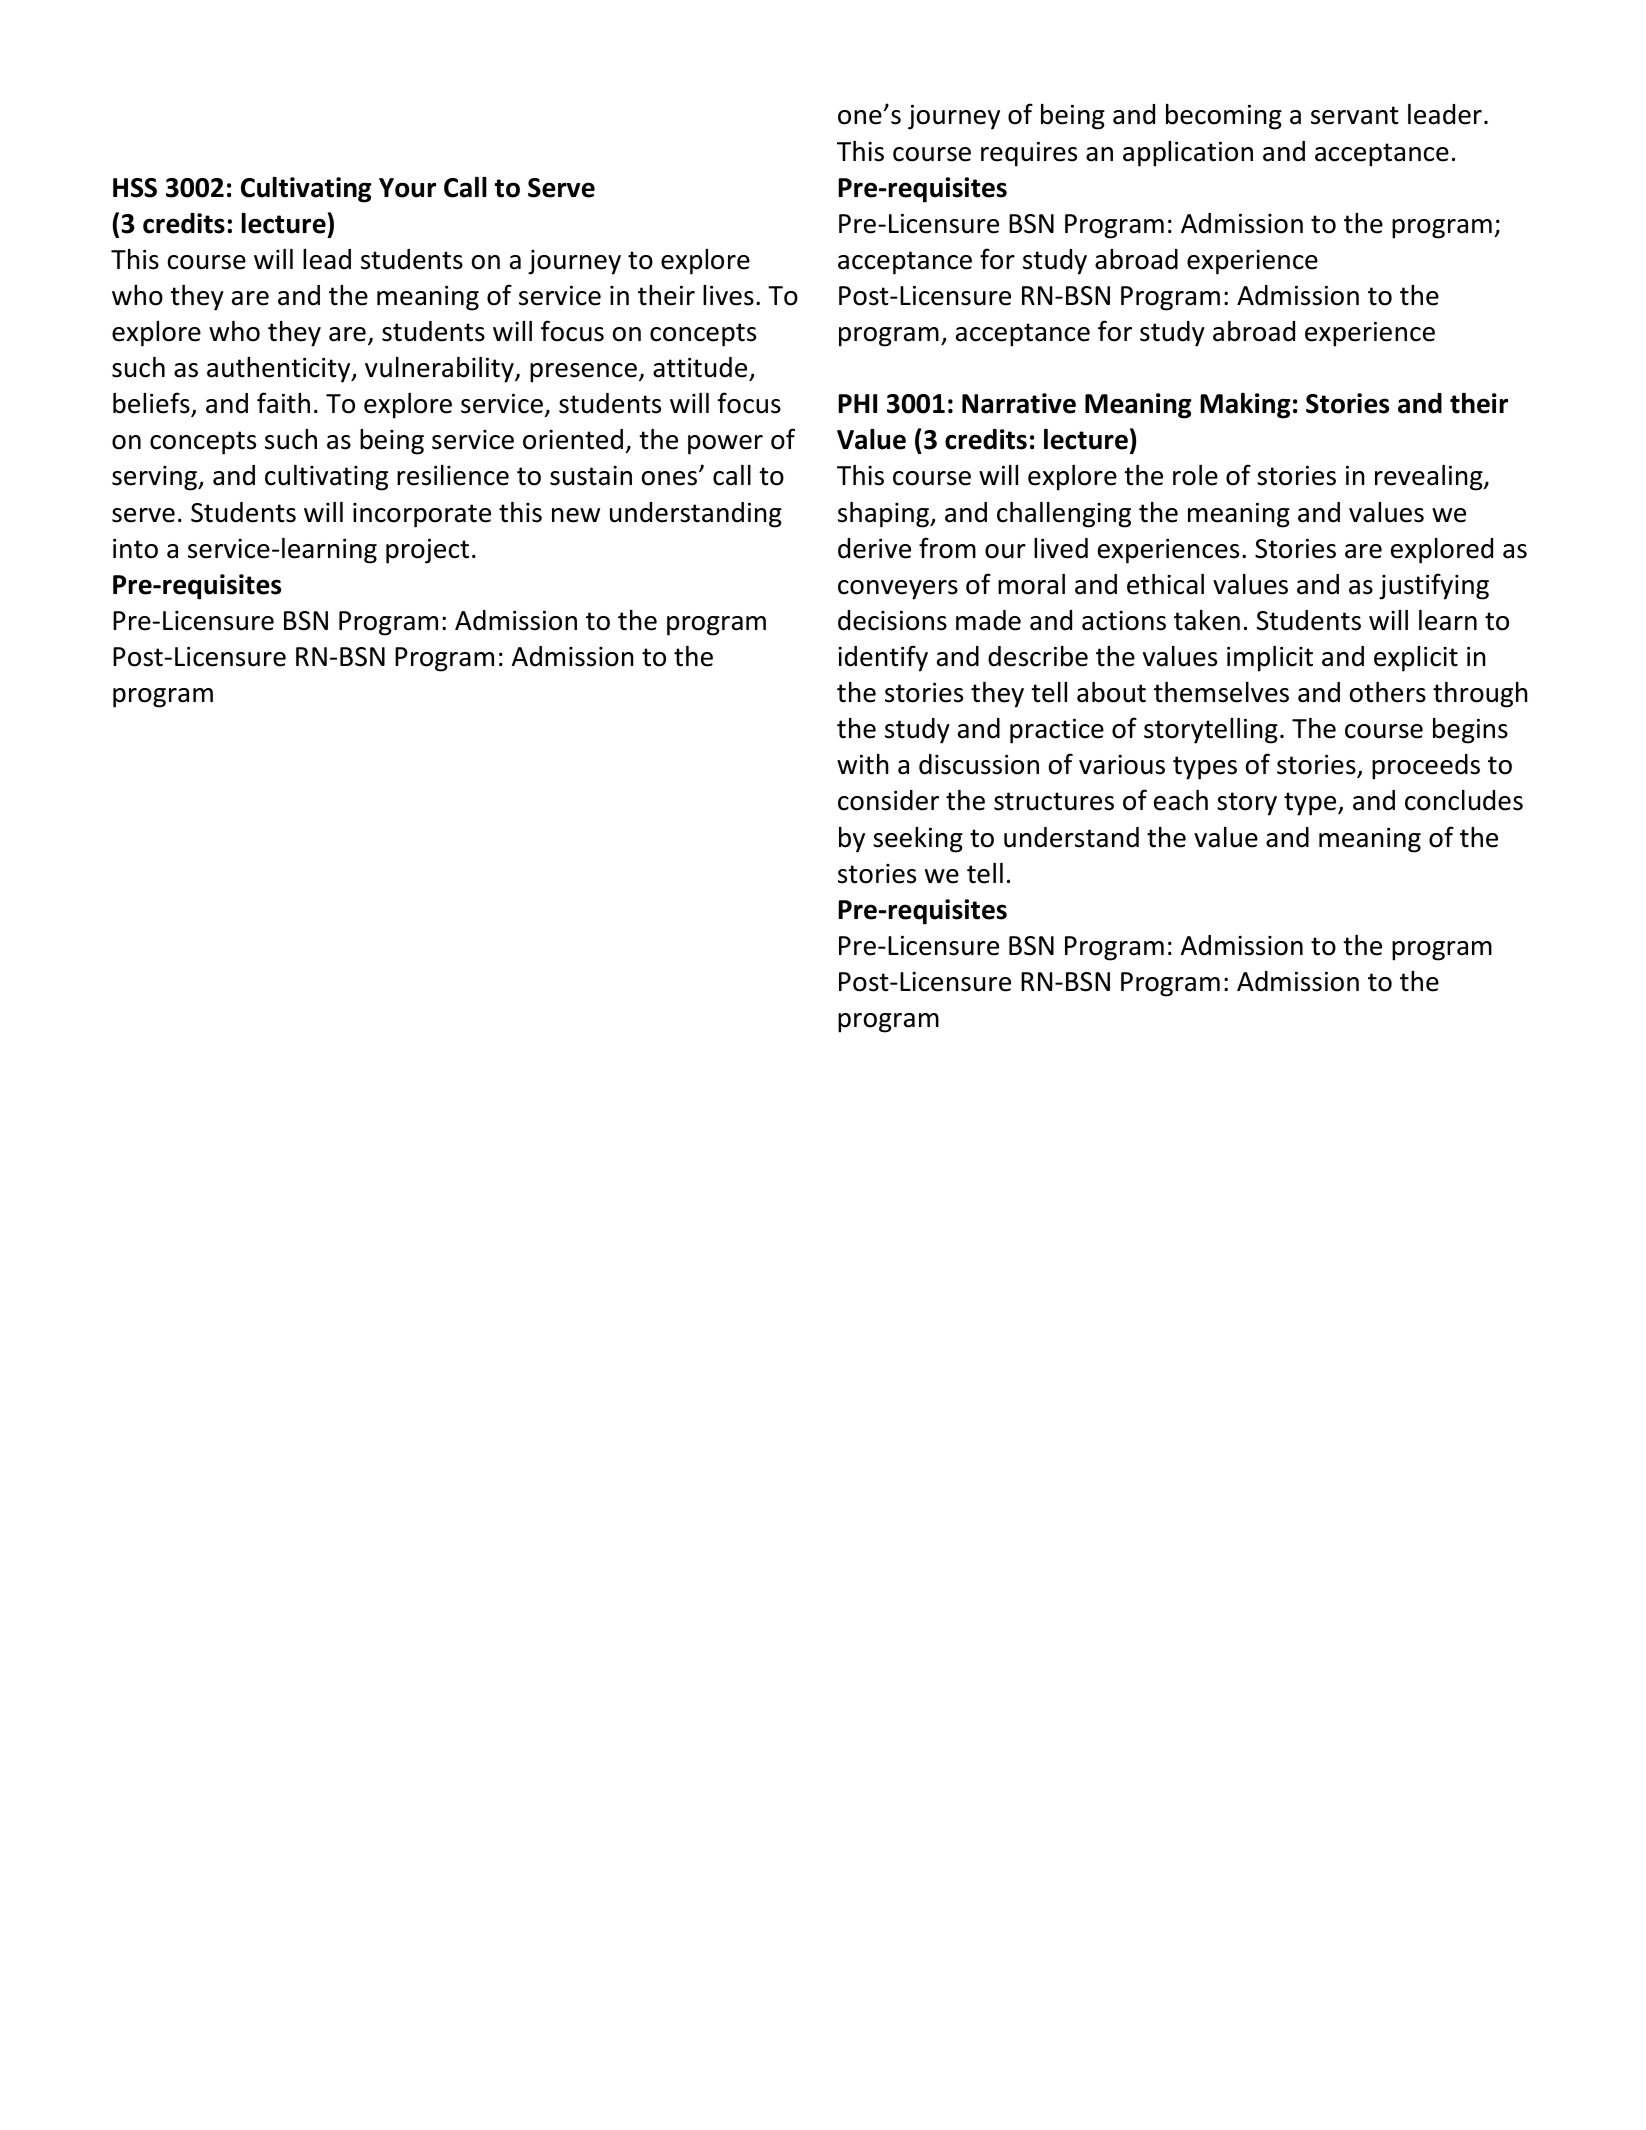  Describe the element at coordinates (407, 188) in the page. I see `Your` at that location.
